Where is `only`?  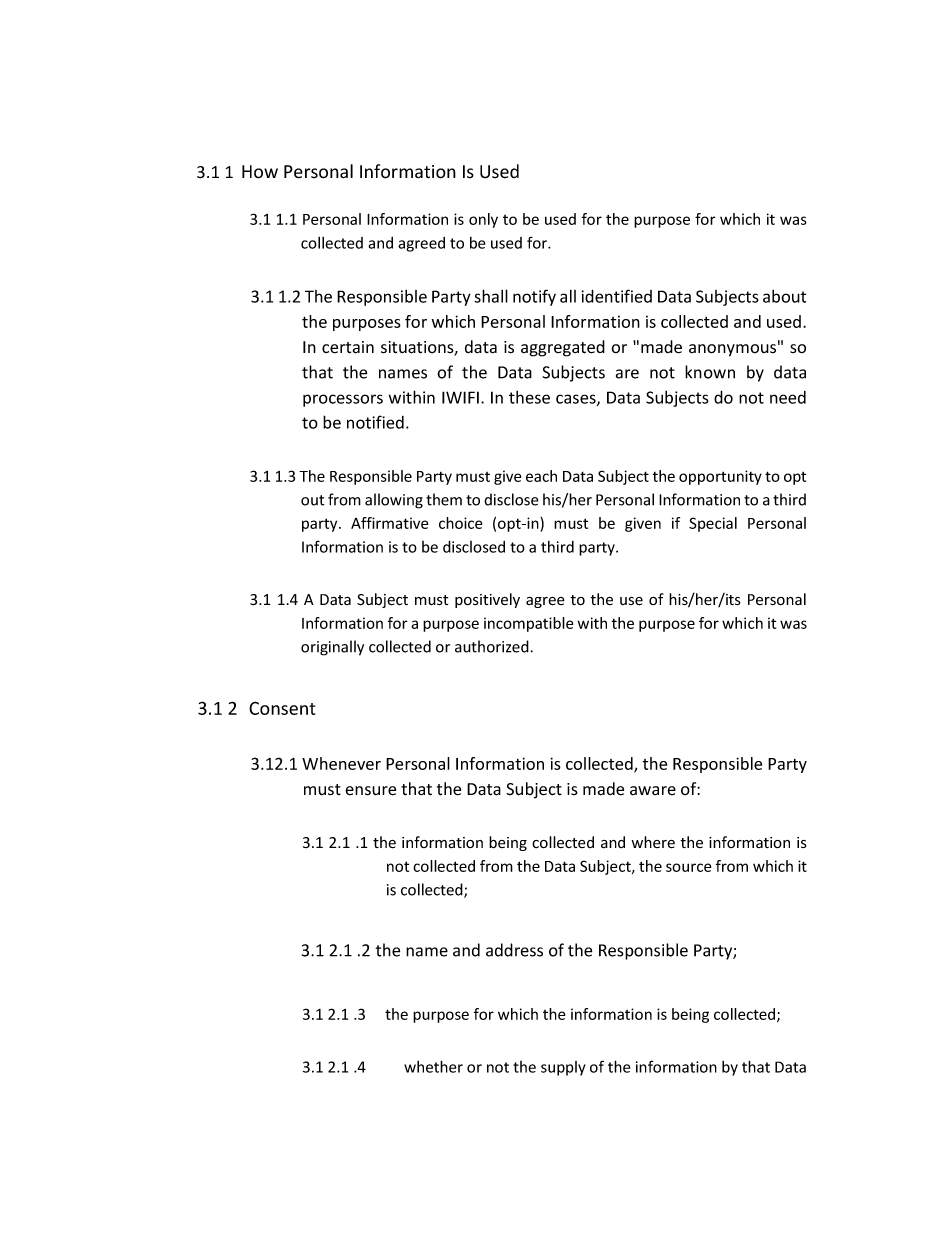 only is located at coordinates (483, 220).
